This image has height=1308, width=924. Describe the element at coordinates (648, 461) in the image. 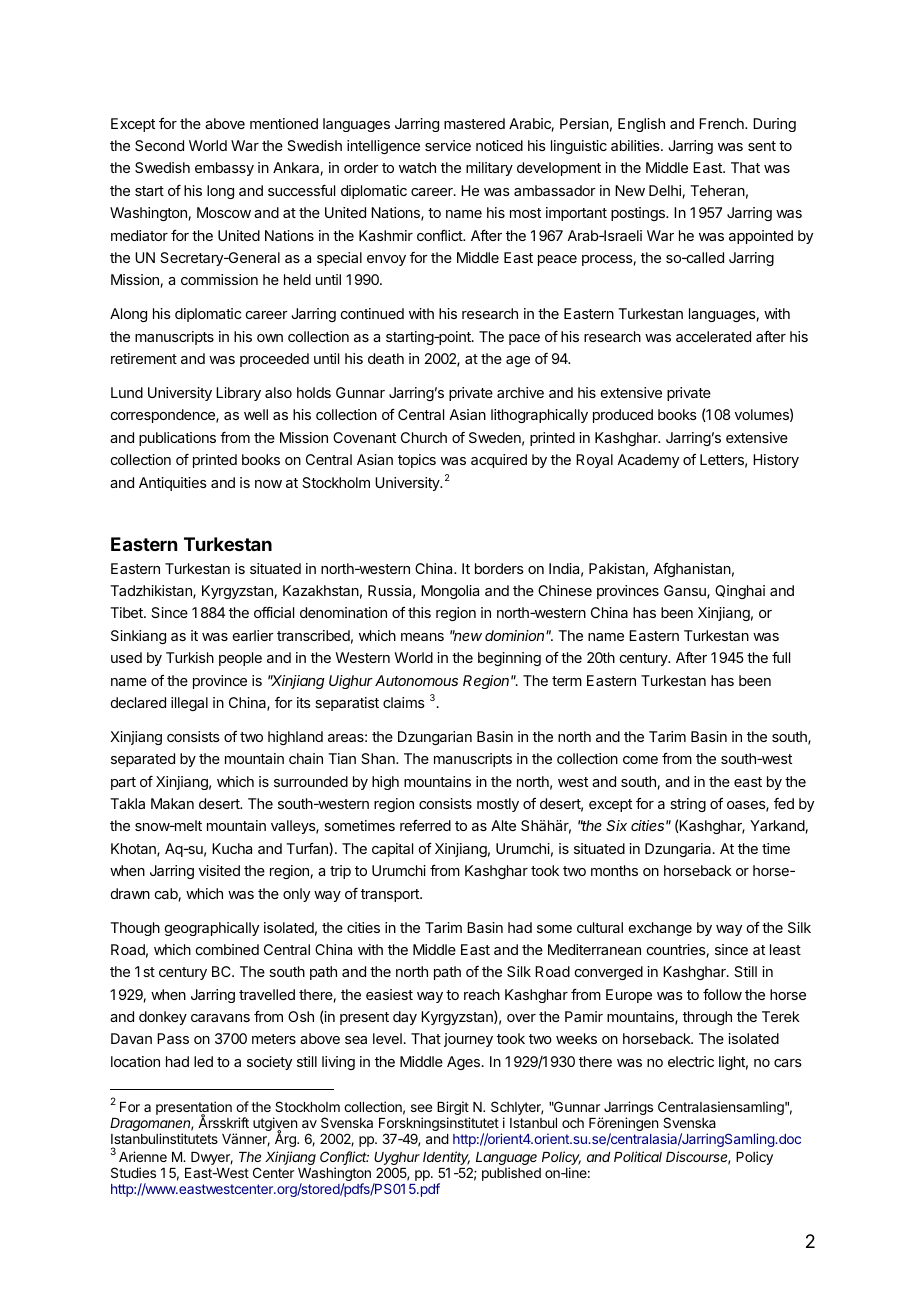

I see `Academy` at that location.
